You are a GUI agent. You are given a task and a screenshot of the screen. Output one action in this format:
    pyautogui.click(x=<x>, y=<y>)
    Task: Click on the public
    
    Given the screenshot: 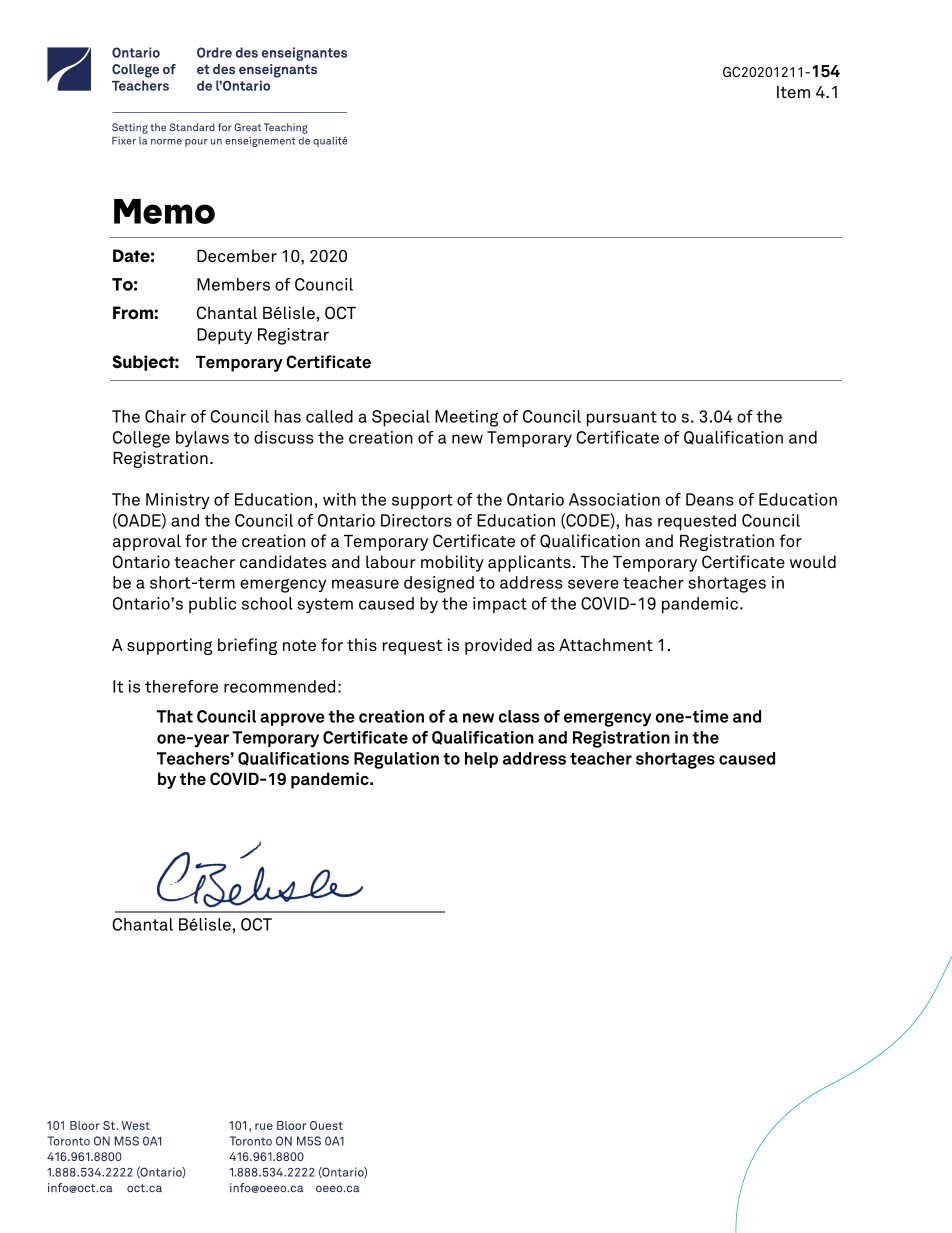 What is the action you would take?
    pyautogui.click(x=212, y=605)
